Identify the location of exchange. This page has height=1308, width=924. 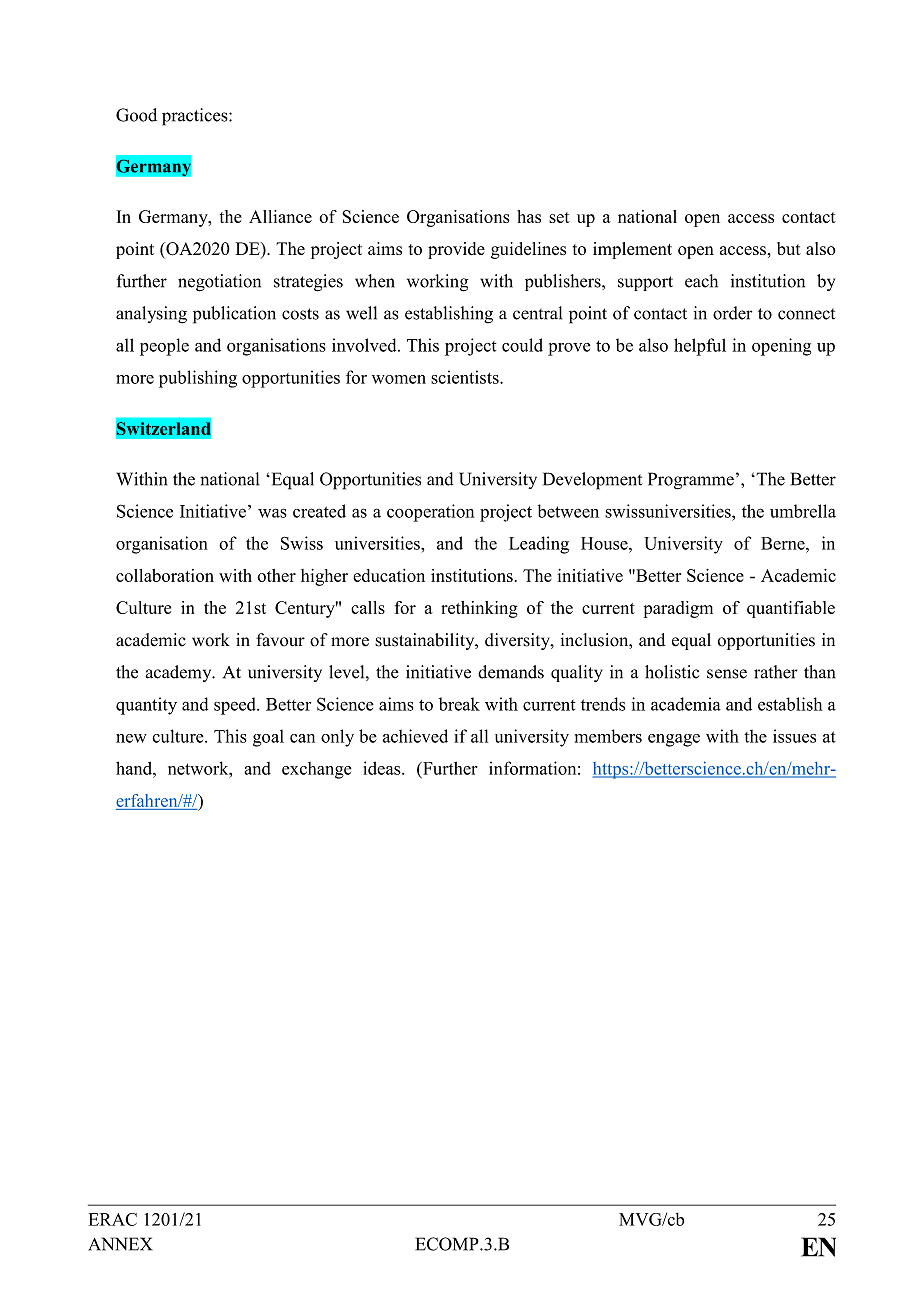
(317, 770).
